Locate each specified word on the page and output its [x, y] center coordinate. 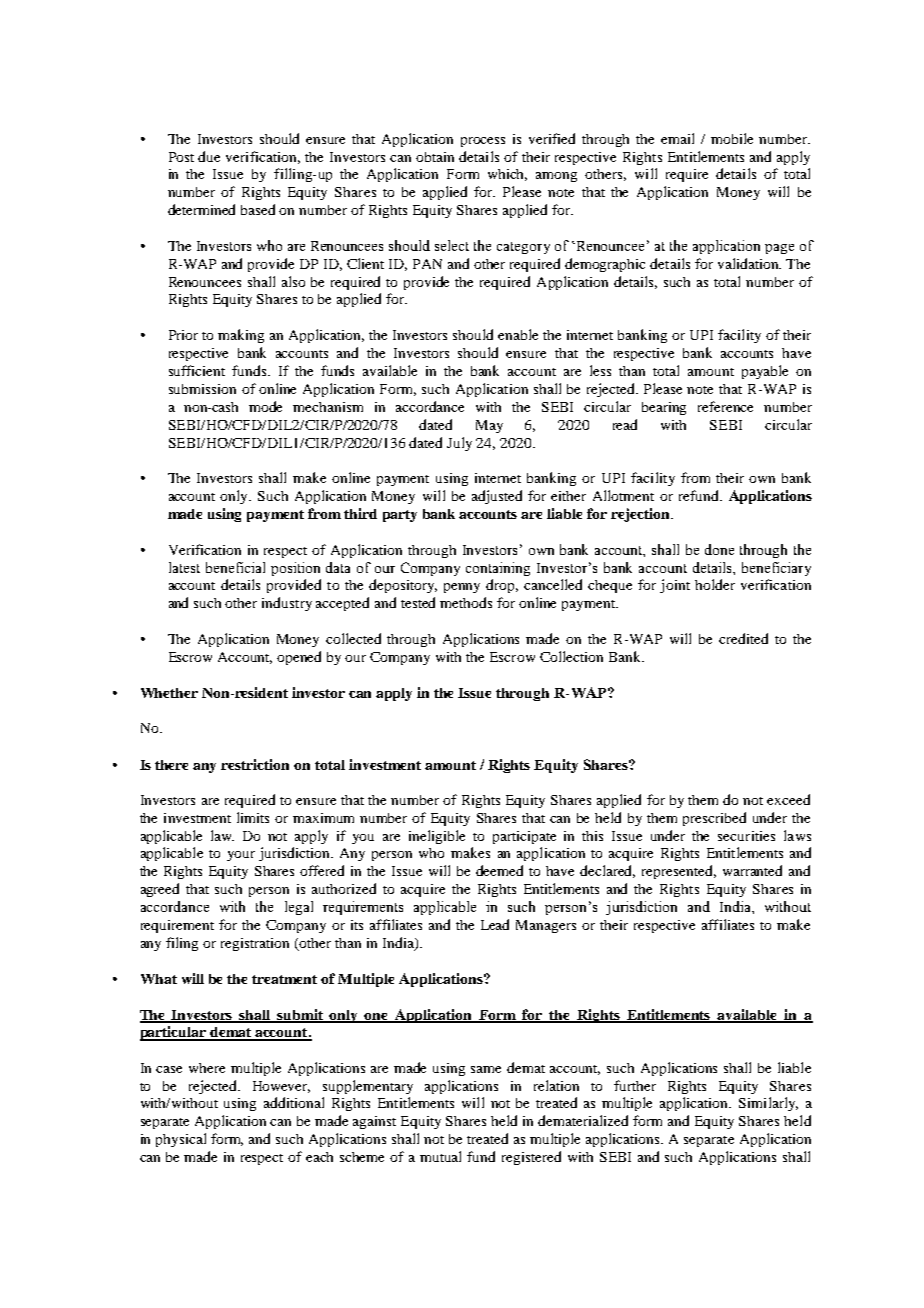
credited [743, 638]
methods [466, 602]
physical [181, 1140]
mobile [732, 138]
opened [299, 658]
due [209, 156]
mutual [440, 1156]
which [507, 175]
